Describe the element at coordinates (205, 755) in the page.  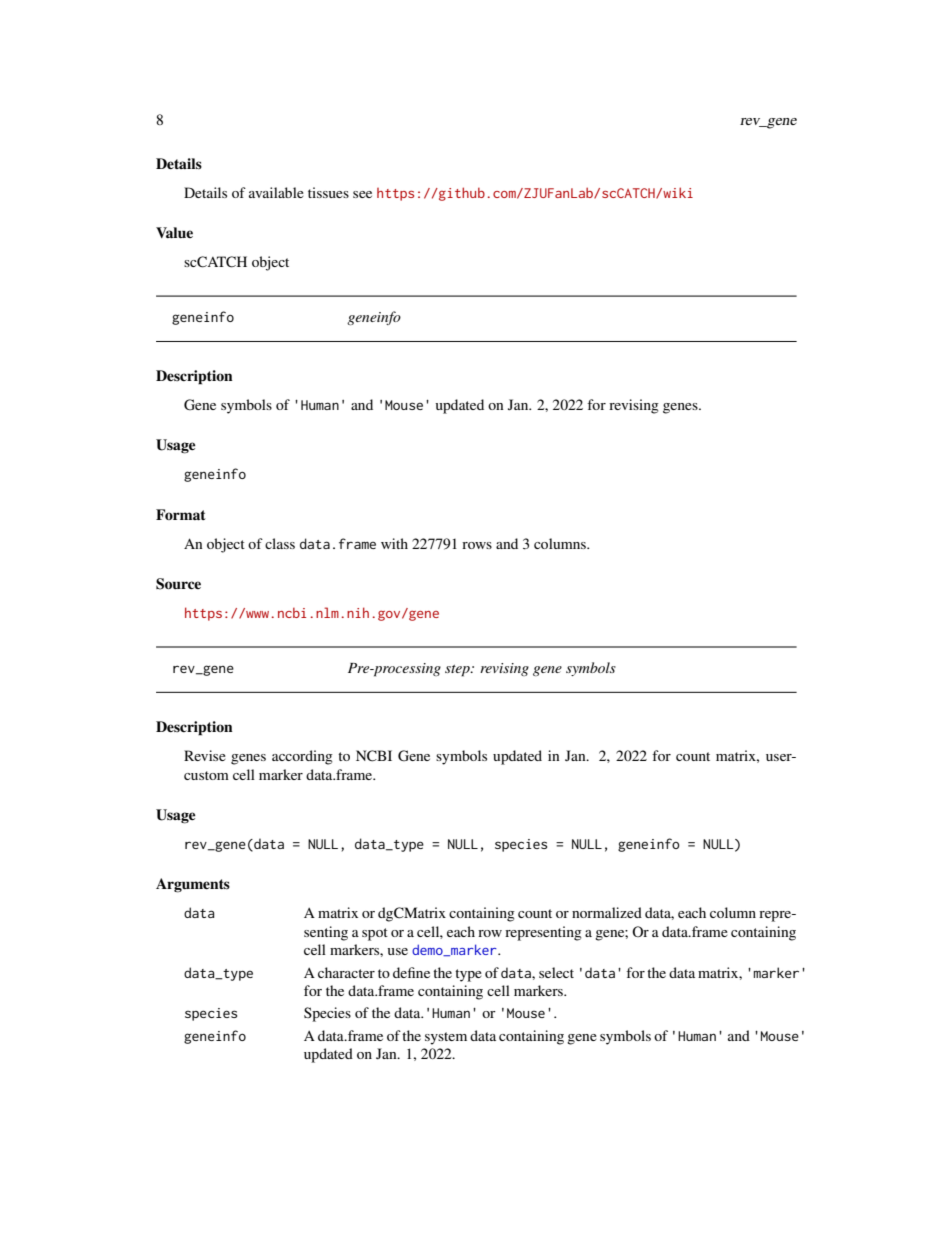
I see `Revise` at that location.
